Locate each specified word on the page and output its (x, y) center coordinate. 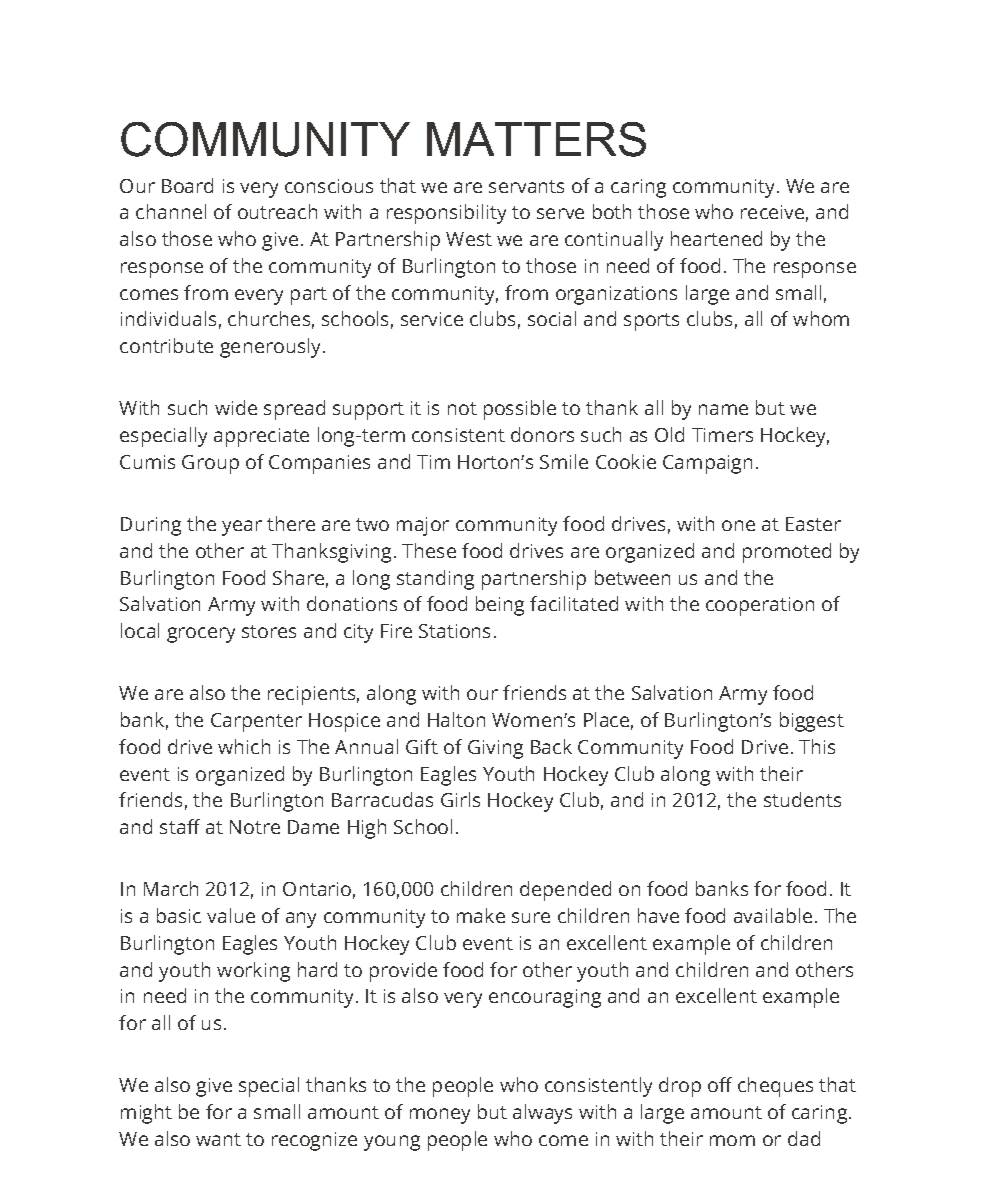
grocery (201, 635)
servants (526, 186)
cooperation (760, 606)
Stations (454, 631)
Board (187, 185)
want (218, 1139)
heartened (716, 238)
